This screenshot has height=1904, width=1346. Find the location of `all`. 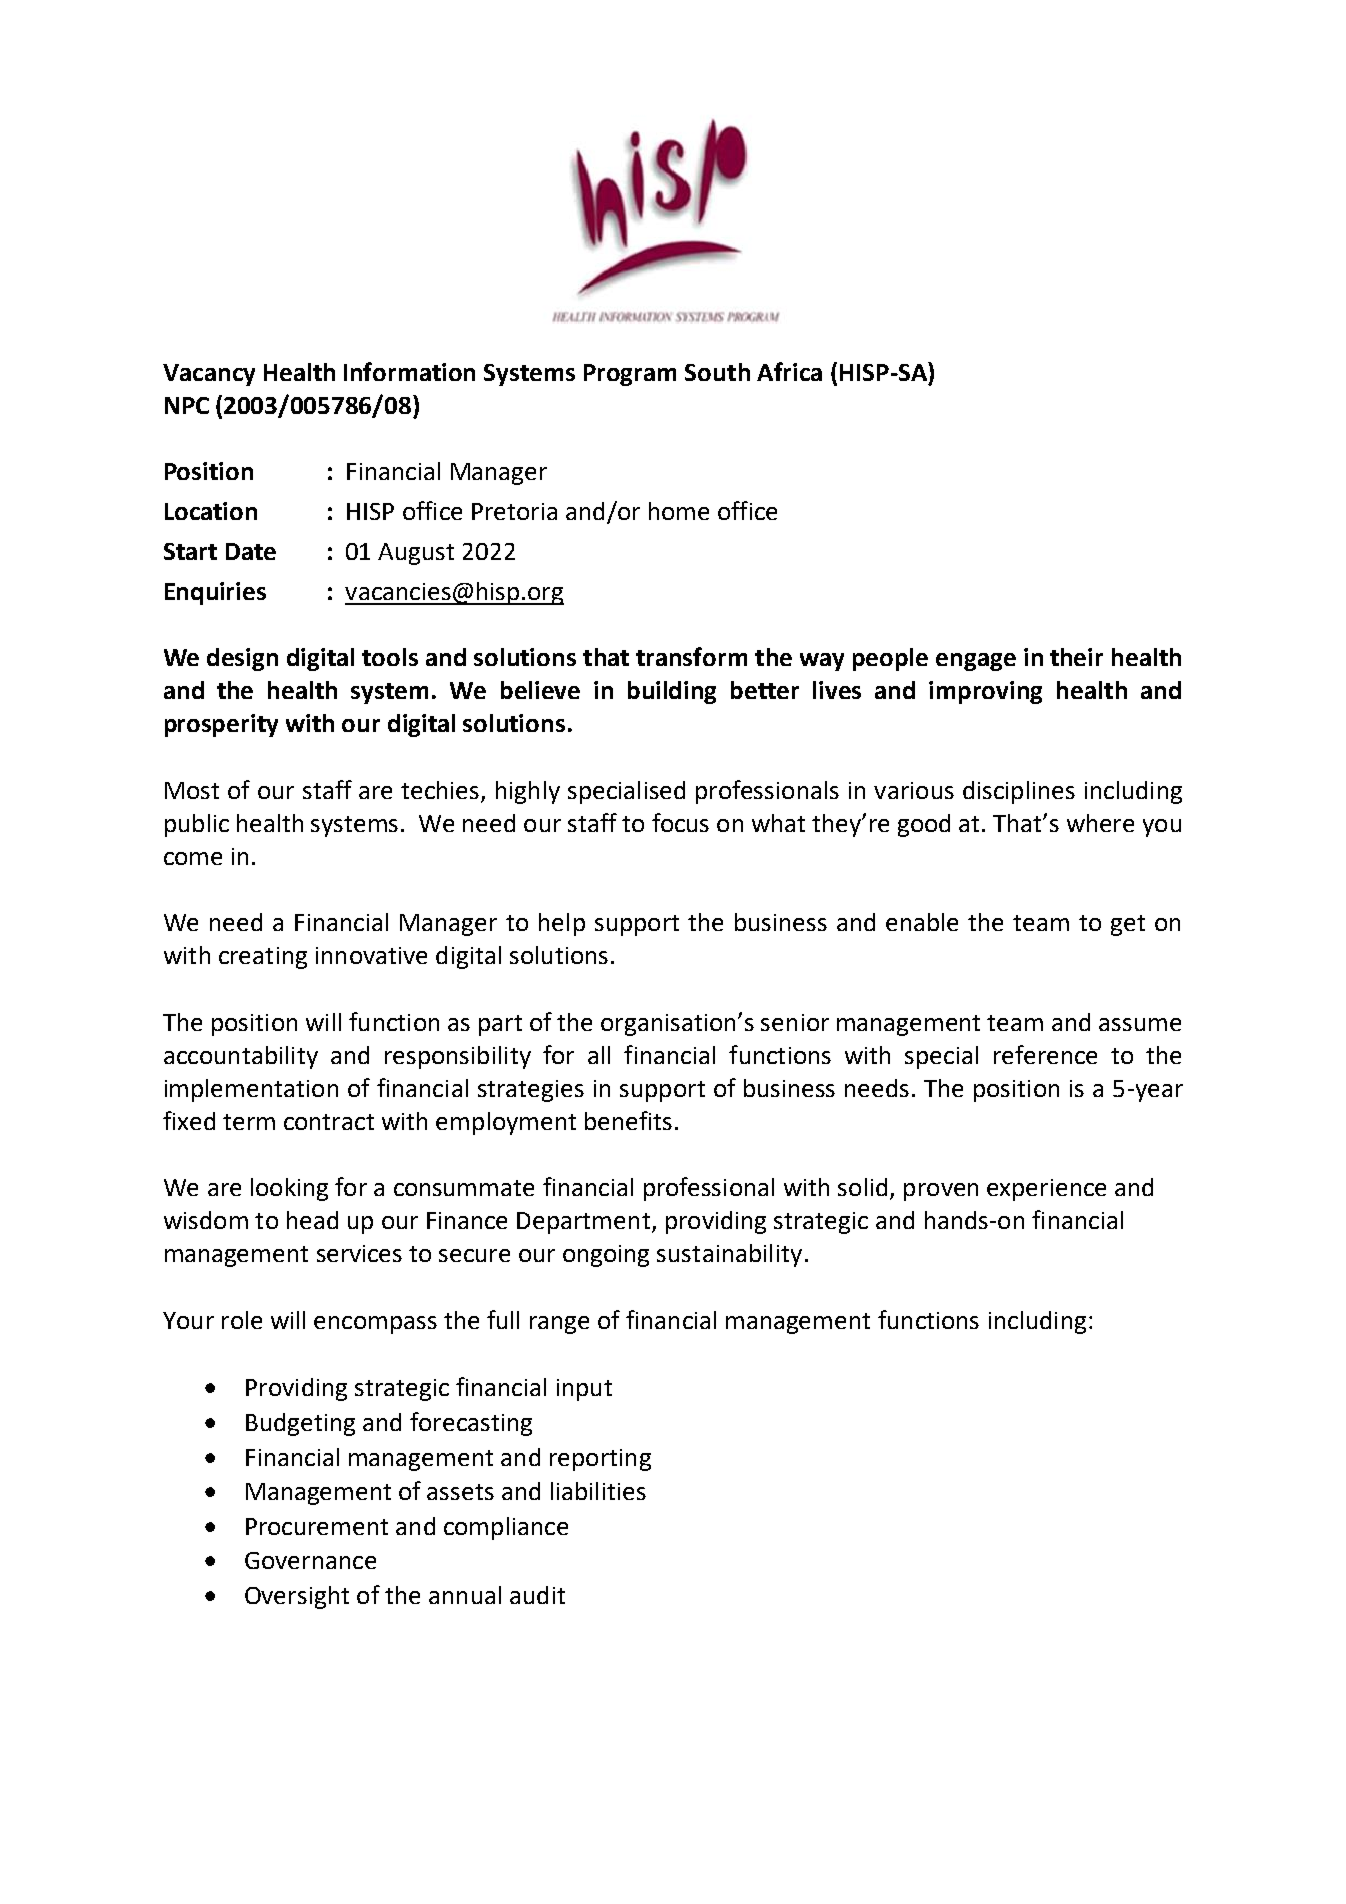

all is located at coordinates (599, 1055).
